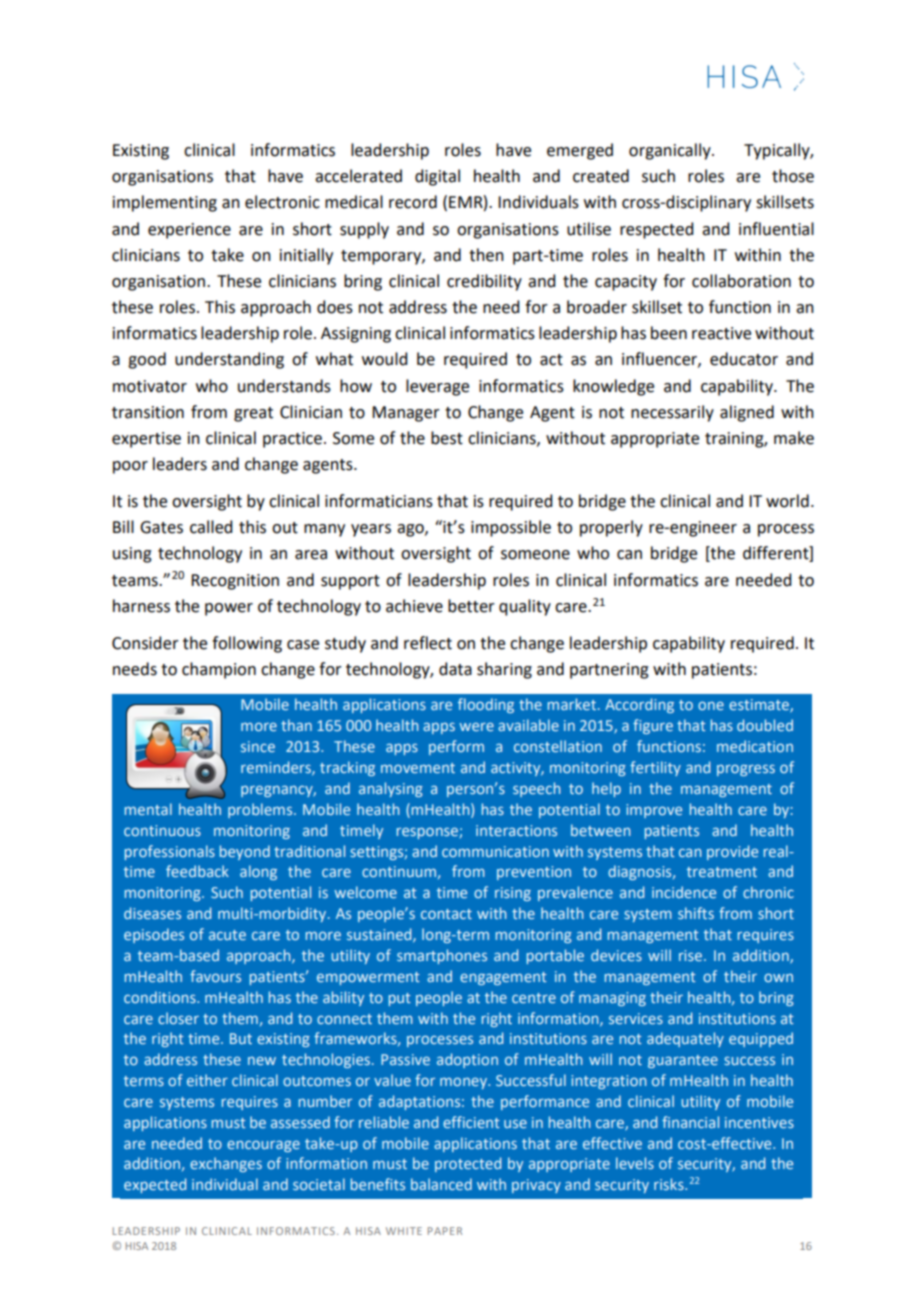 This image has height=1308, width=924. Describe the element at coordinates (437, 177) in the image. I see `digital` at that location.
